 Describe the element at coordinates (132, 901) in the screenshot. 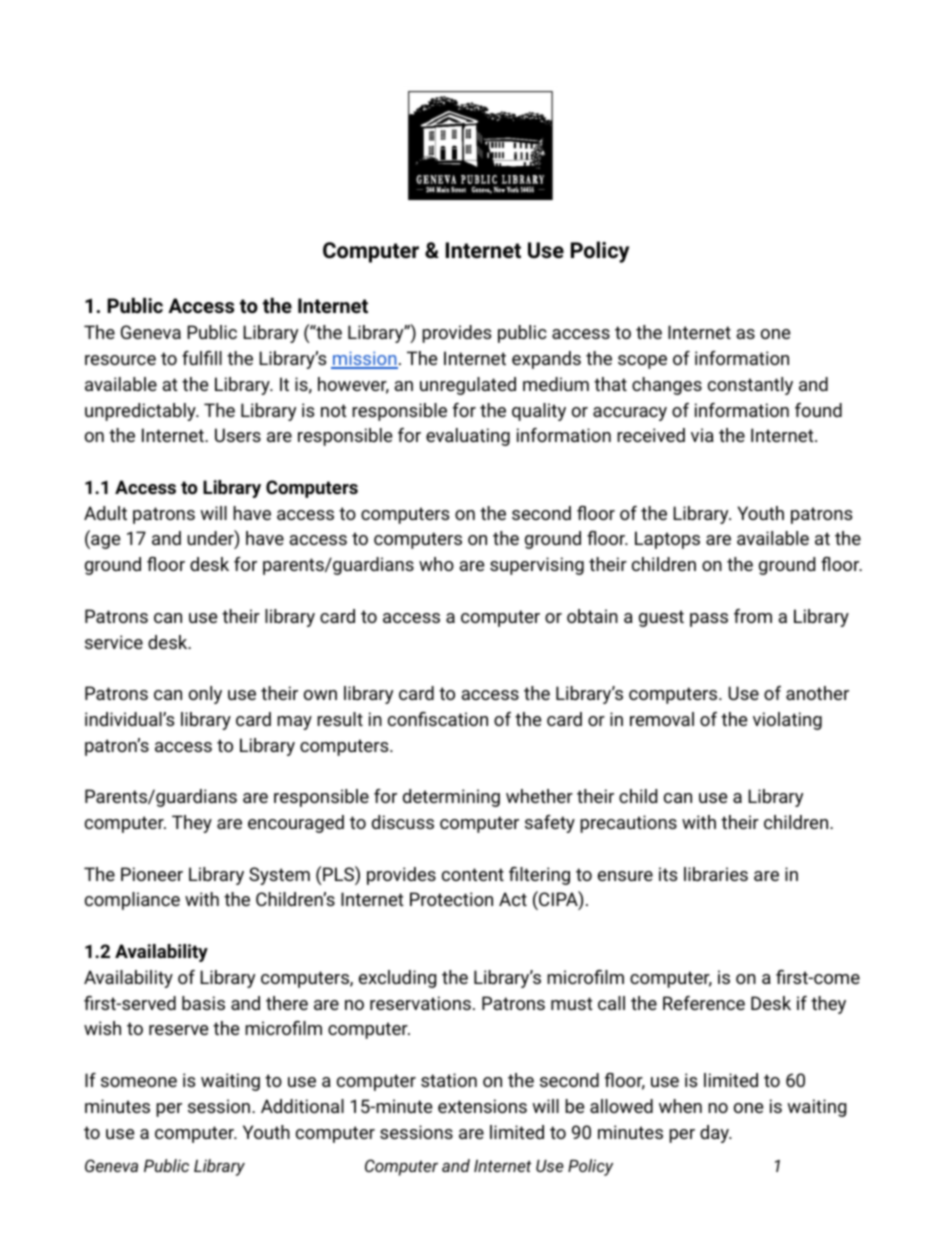

I see `compliance` at that location.
